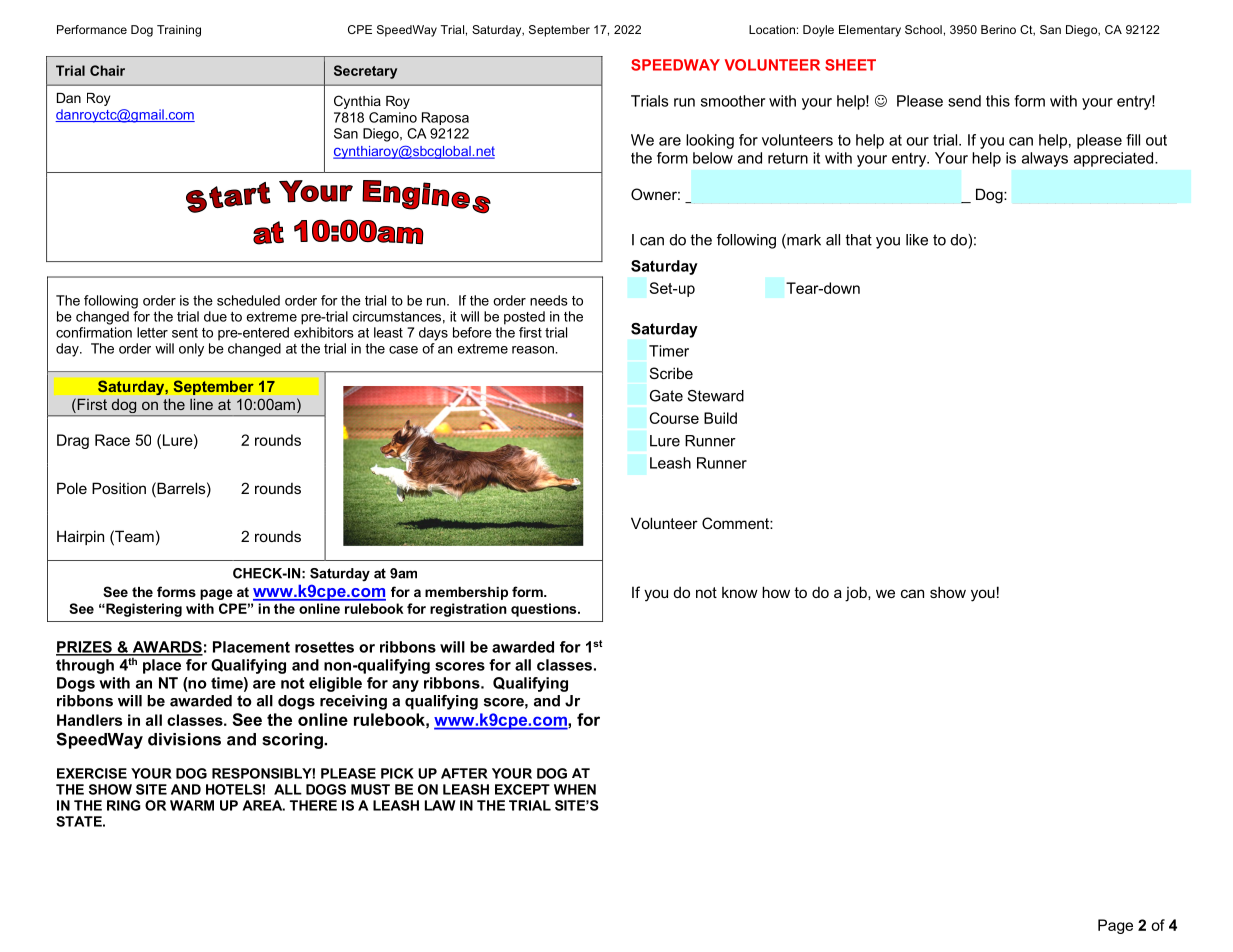  I want to click on School, so click(923, 29).
